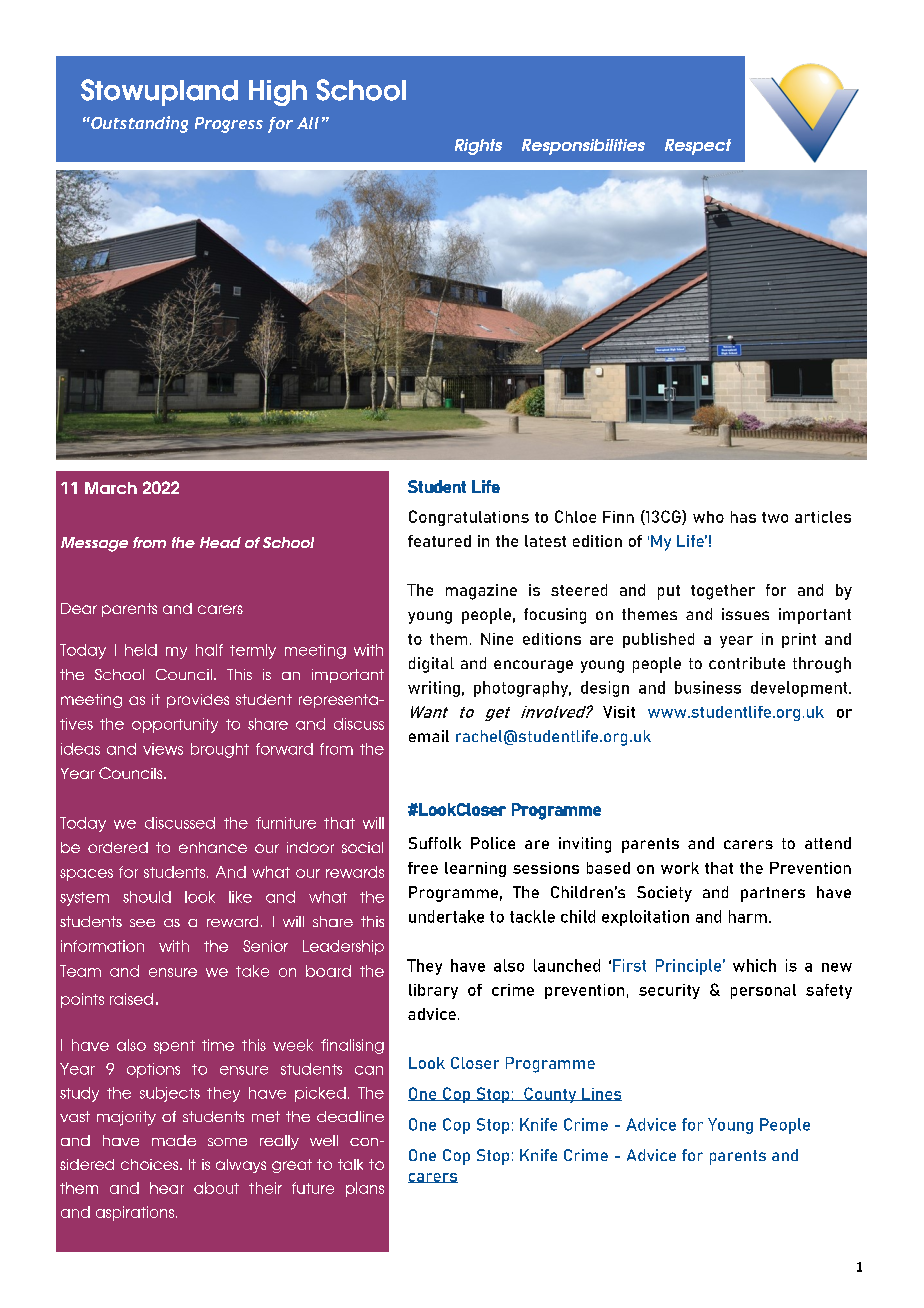 The height and width of the screenshot is (1308, 924). What do you see at coordinates (365, 1189) in the screenshot?
I see `plans` at bounding box center [365, 1189].
